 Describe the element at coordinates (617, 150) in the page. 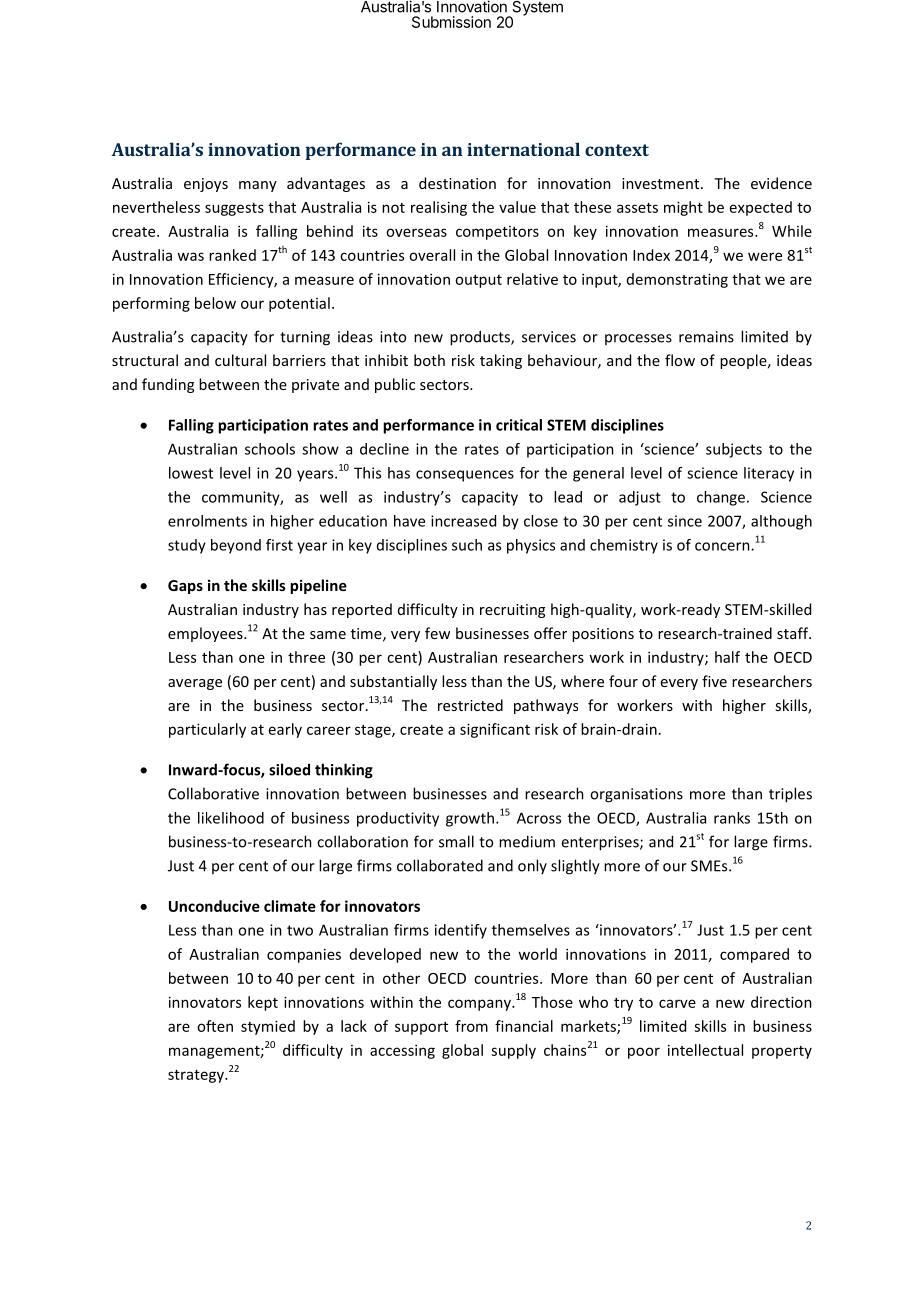

I see `context` at that location.
